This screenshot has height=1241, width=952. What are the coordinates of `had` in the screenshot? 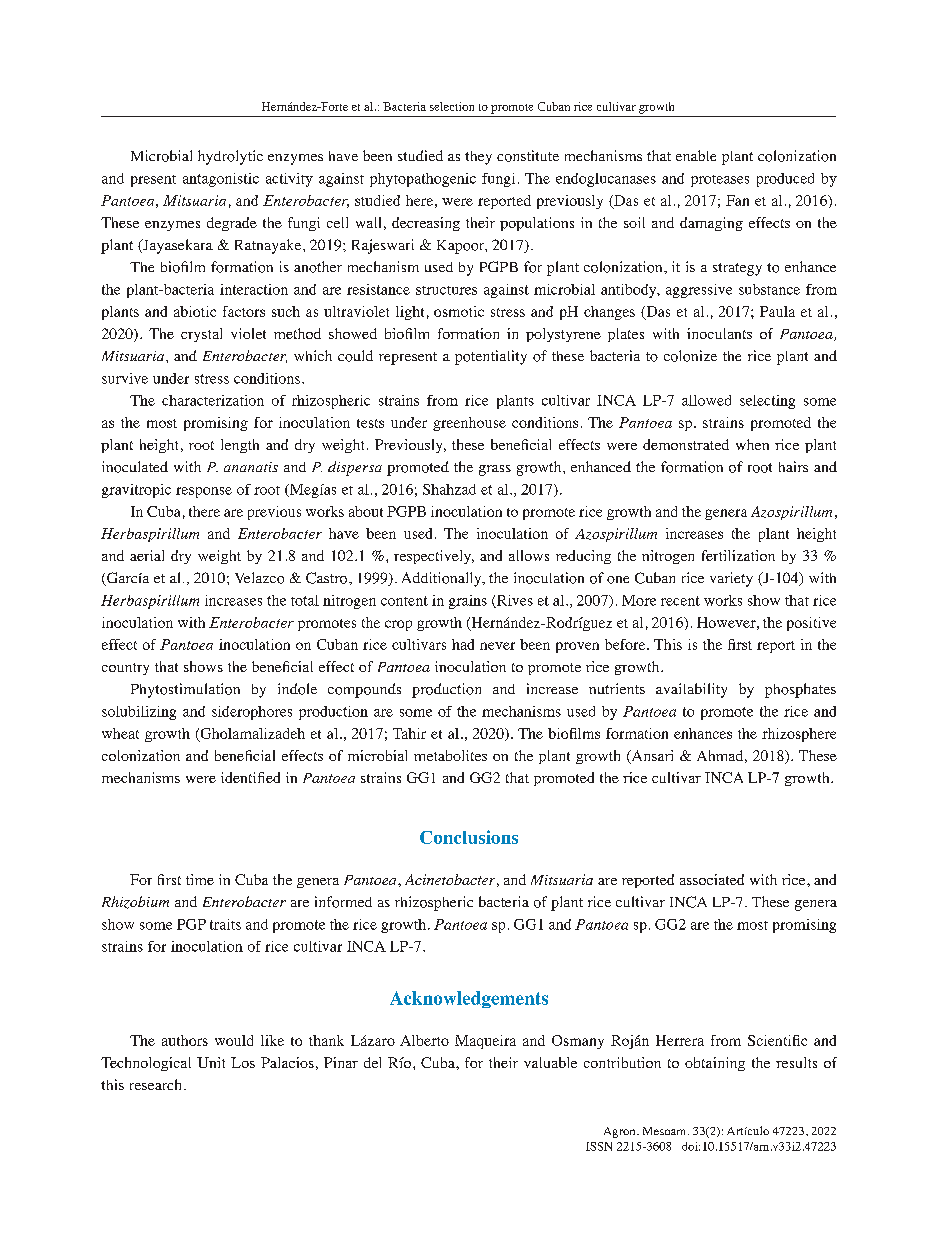 It's located at (463, 644).
